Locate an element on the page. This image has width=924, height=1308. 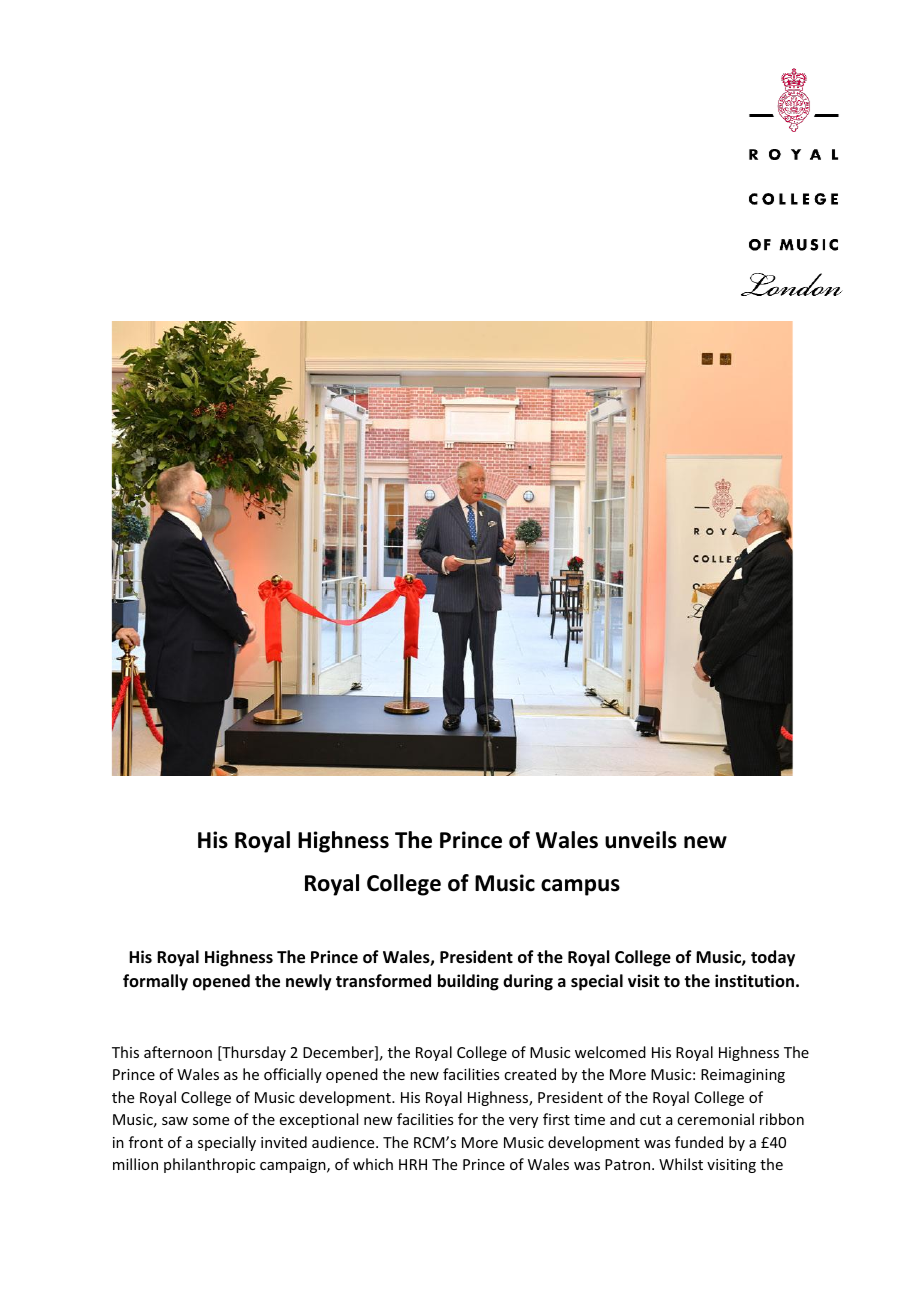
today is located at coordinates (773, 958).
